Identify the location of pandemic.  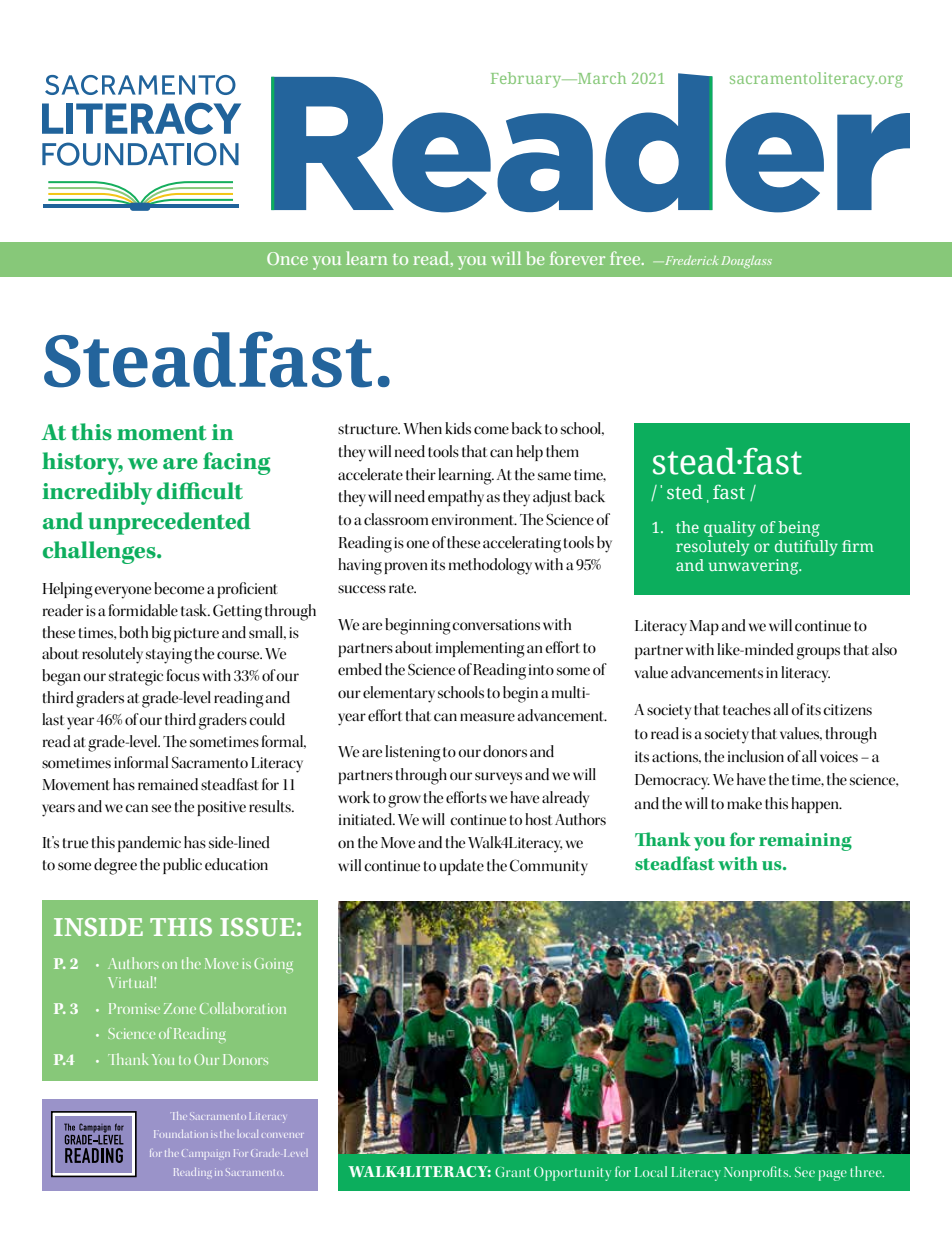
(149, 844).
